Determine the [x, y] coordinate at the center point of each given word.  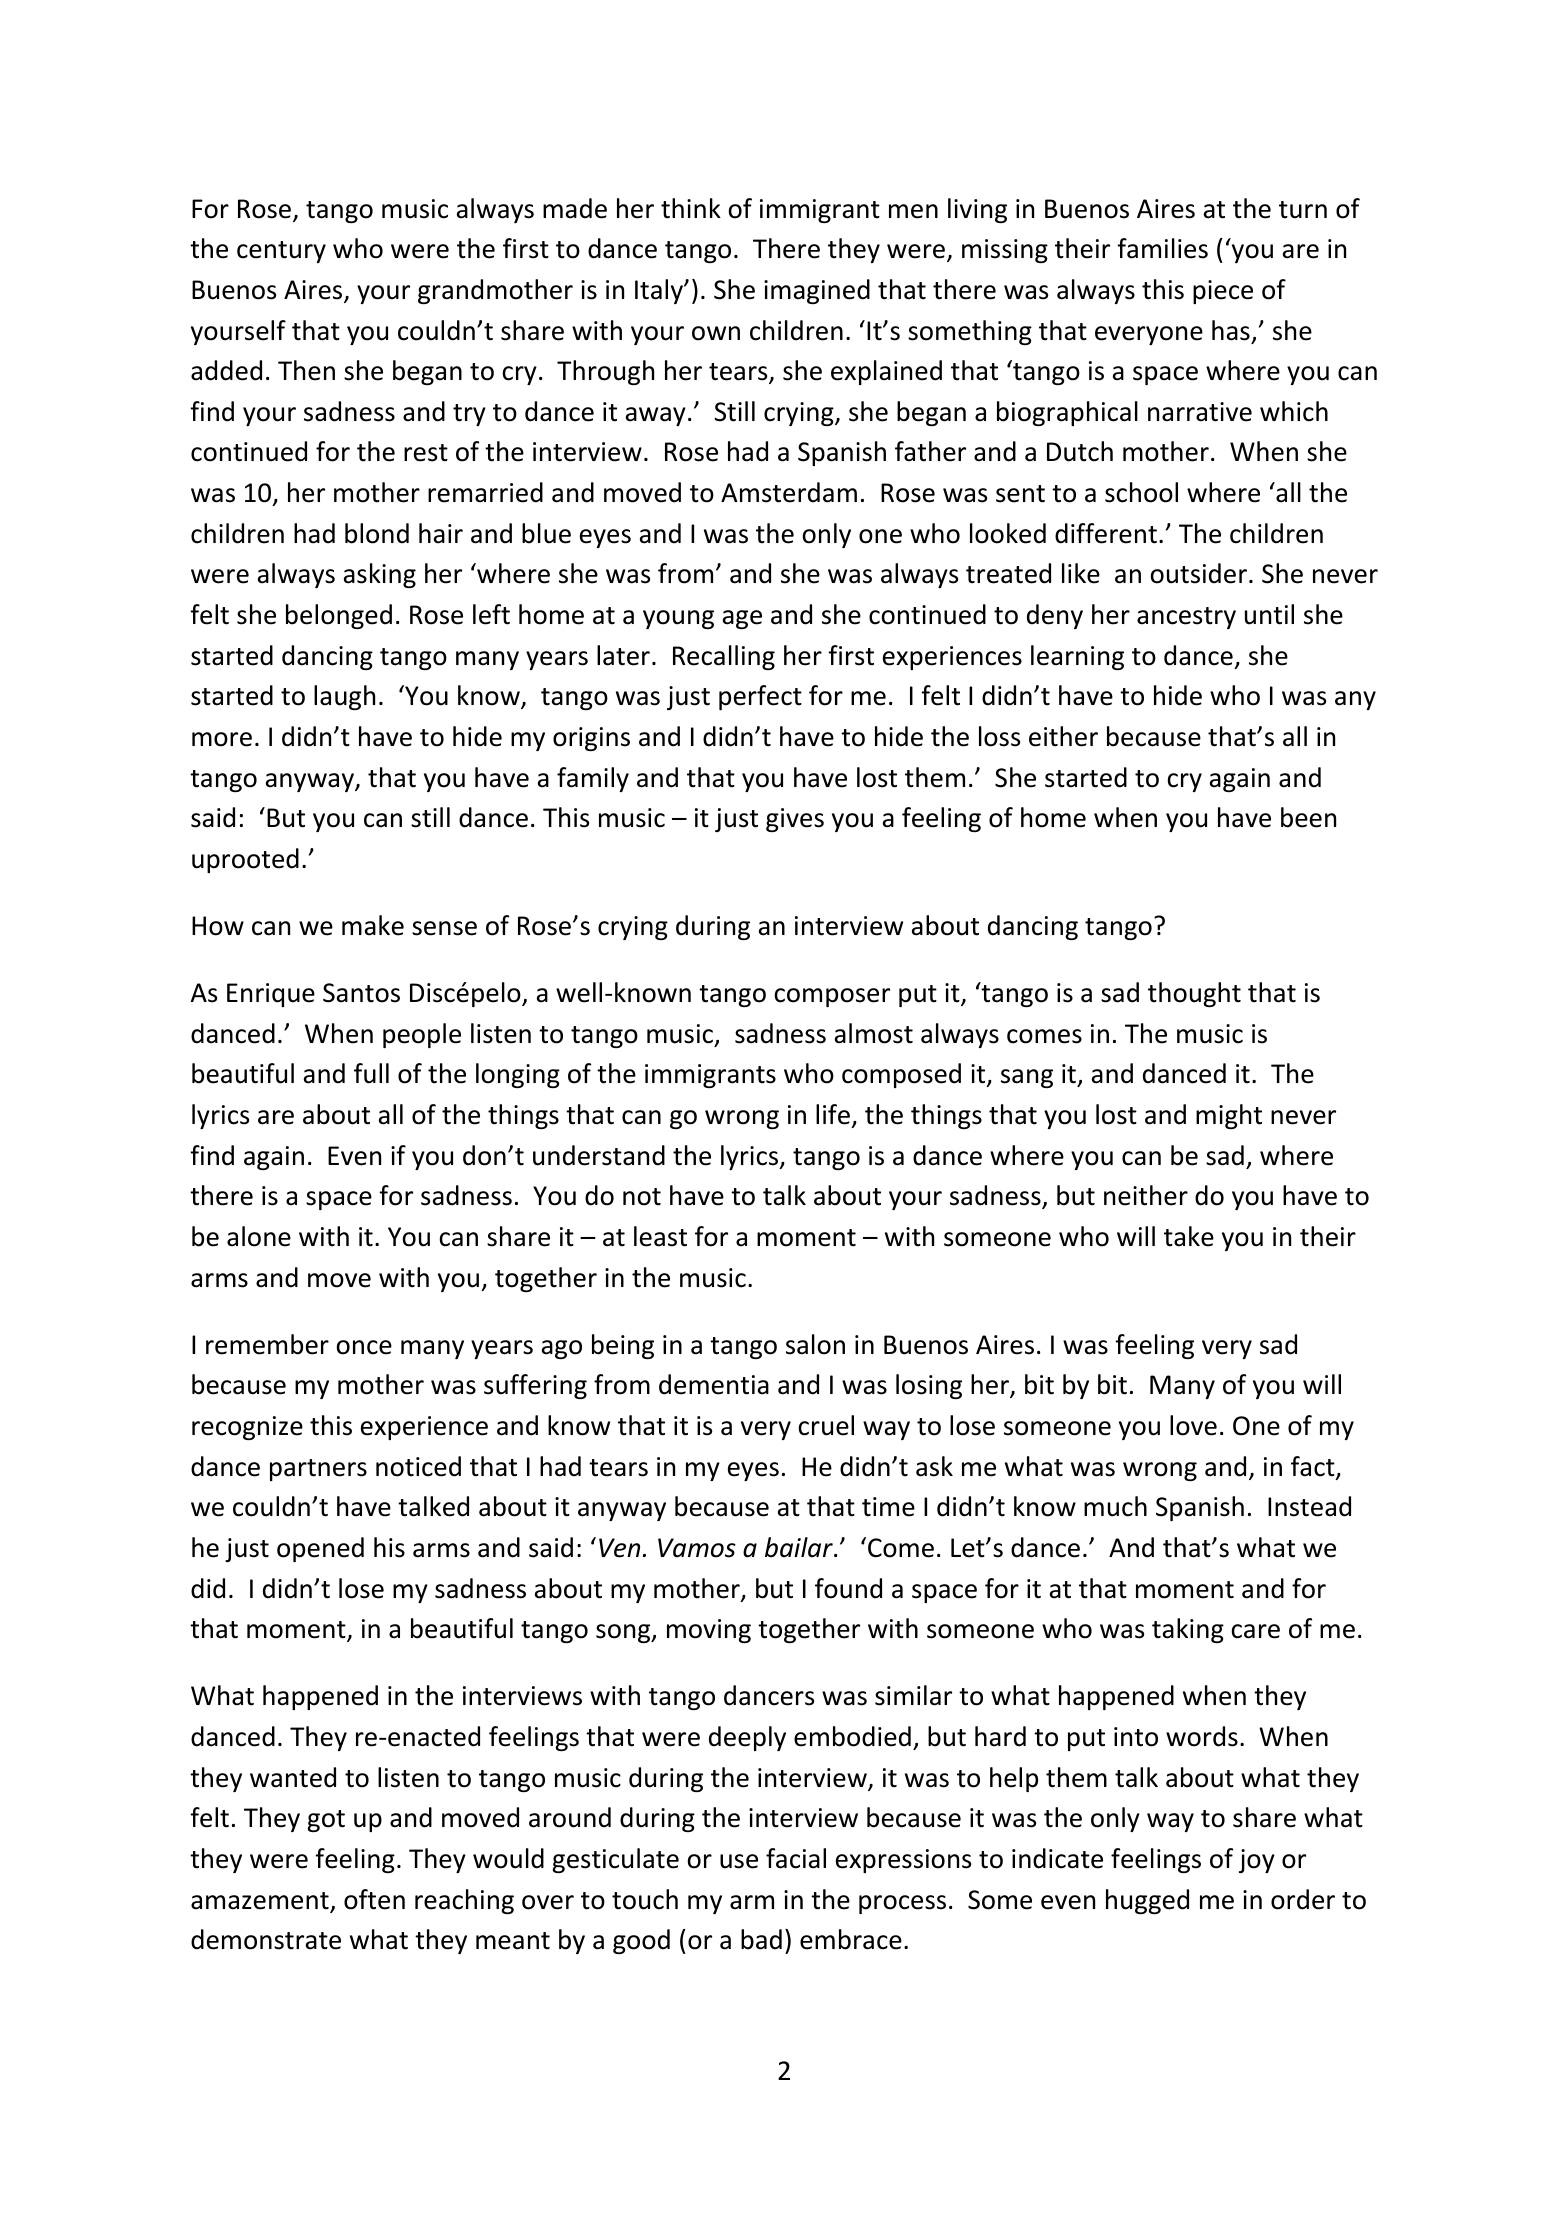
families [1162, 248]
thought [1194, 994]
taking [1188, 1630]
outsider [1198, 573]
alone [259, 1236]
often [374, 1899]
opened [320, 1549]
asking [380, 575]
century [281, 252]
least [660, 1236]
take [1189, 1236]
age [742, 619]
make [373, 925]
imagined [817, 291]
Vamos [697, 1548]
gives [795, 820]
